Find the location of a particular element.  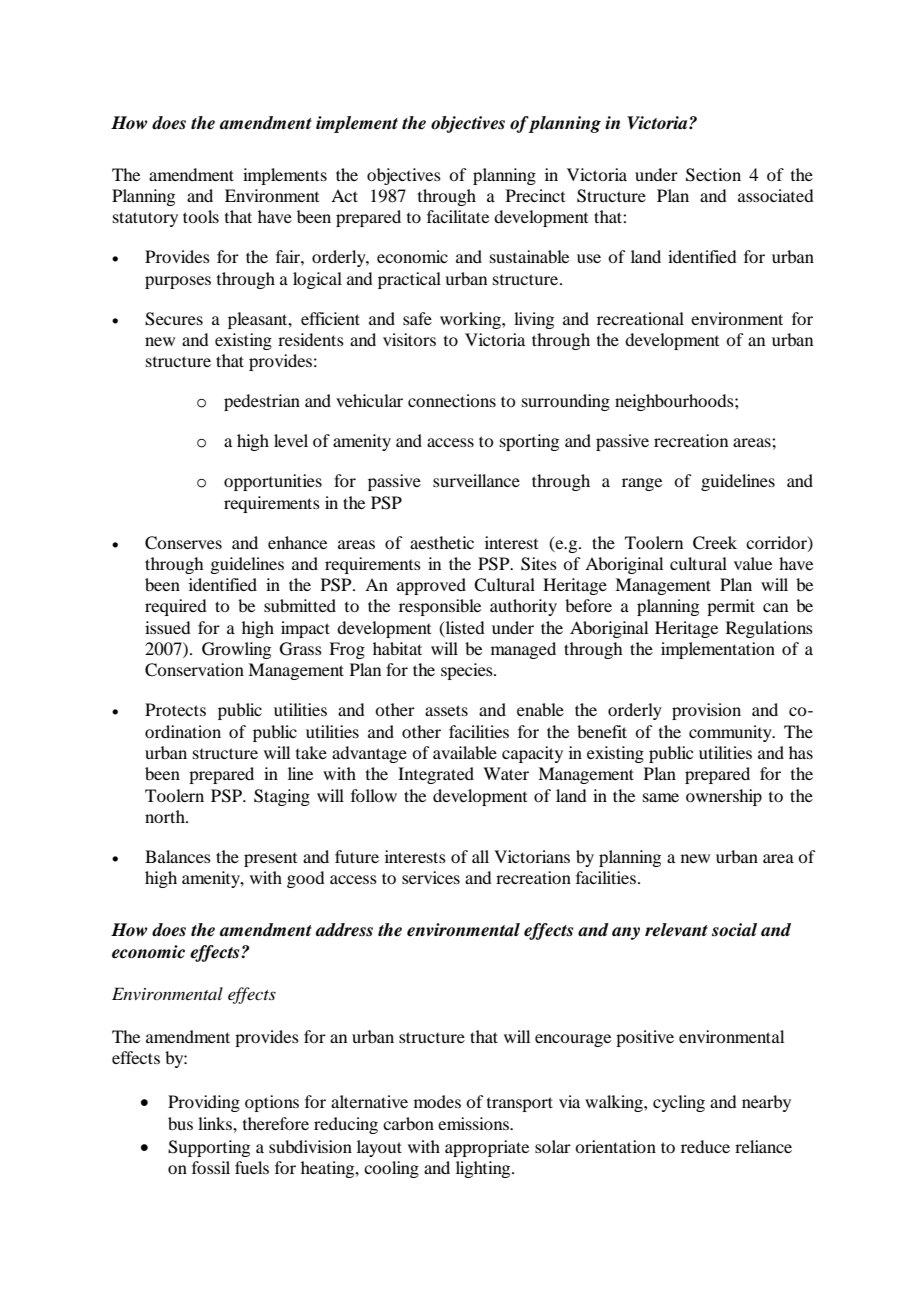

provision is located at coordinates (706, 711).
